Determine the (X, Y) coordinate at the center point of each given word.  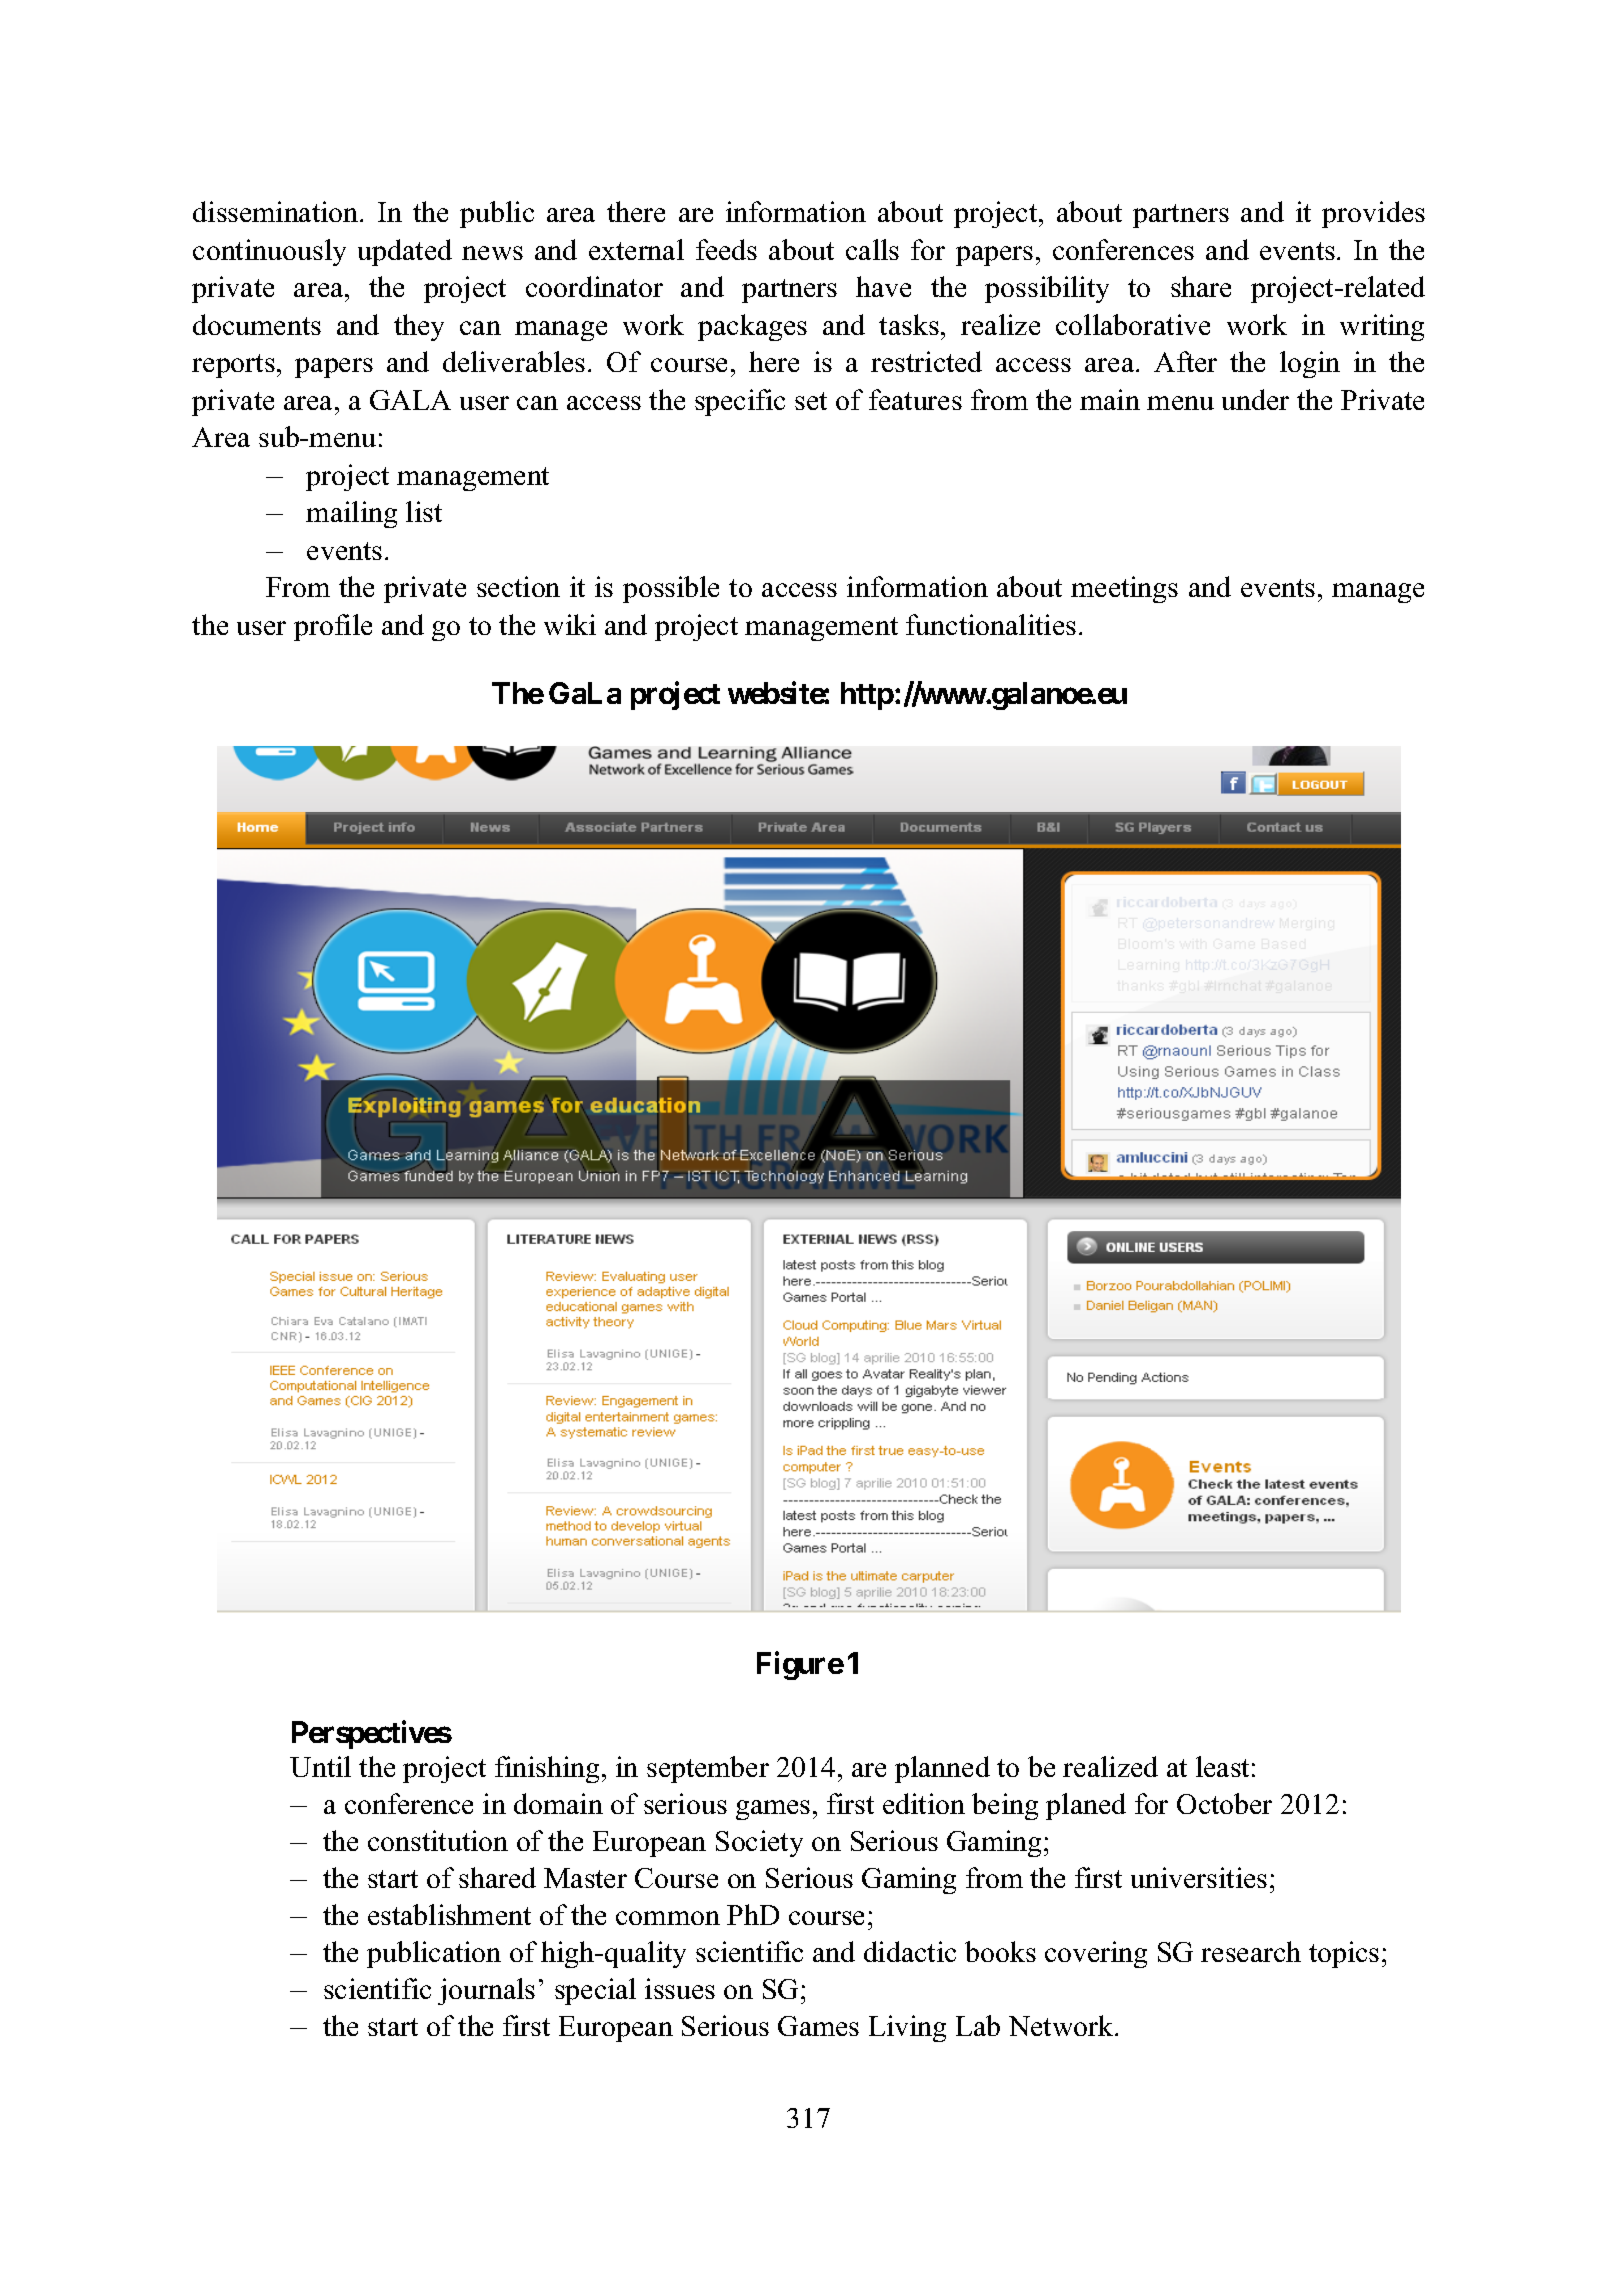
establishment (449, 1914)
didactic (910, 1951)
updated (405, 252)
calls (872, 249)
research (1251, 1951)
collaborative (1133, 324)
